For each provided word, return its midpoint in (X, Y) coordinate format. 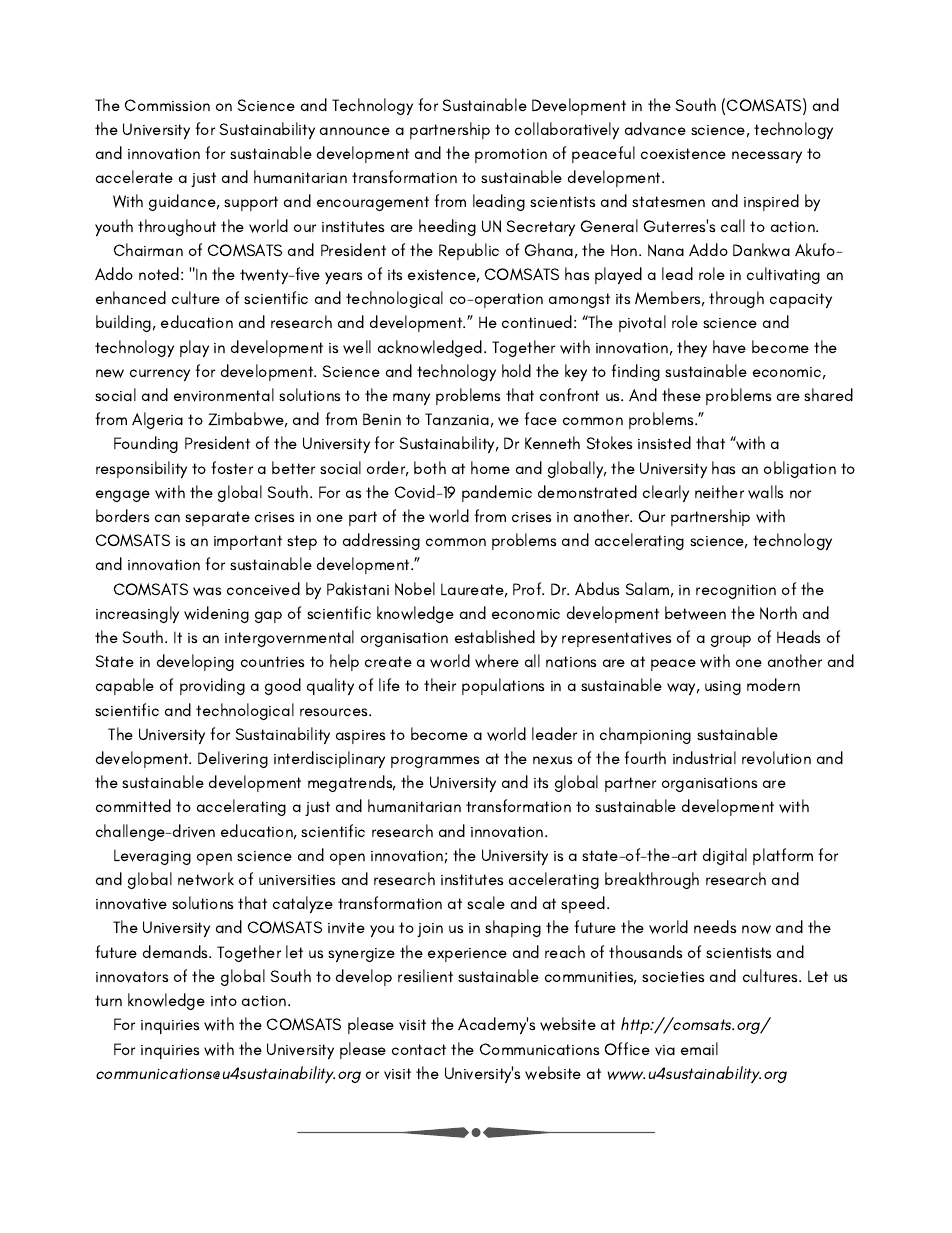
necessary (767, 157)
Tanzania (457, 419)
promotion (511, 155)
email (699, 1048)
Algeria (157, 420)
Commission (167, 105)
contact (419, 1049)
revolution (776, 758)
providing (212, 686)
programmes (435, 762)
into (224, 1000)
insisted (664, 442)
